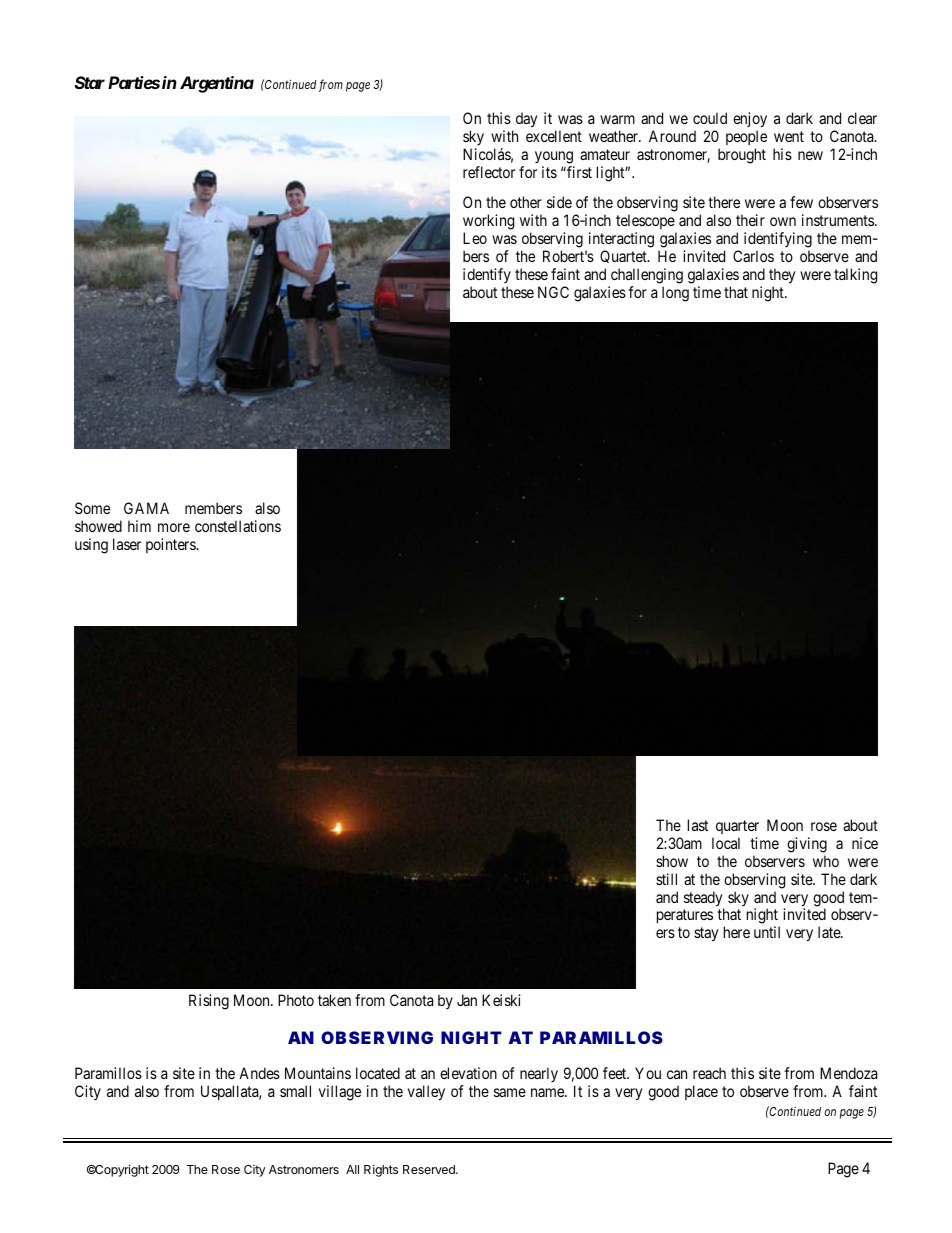 The width and height of the screenshot is (952, 1233). Describe the element at coordinates (750, 121) in the screenshot. I see `enjoy` at that location.
